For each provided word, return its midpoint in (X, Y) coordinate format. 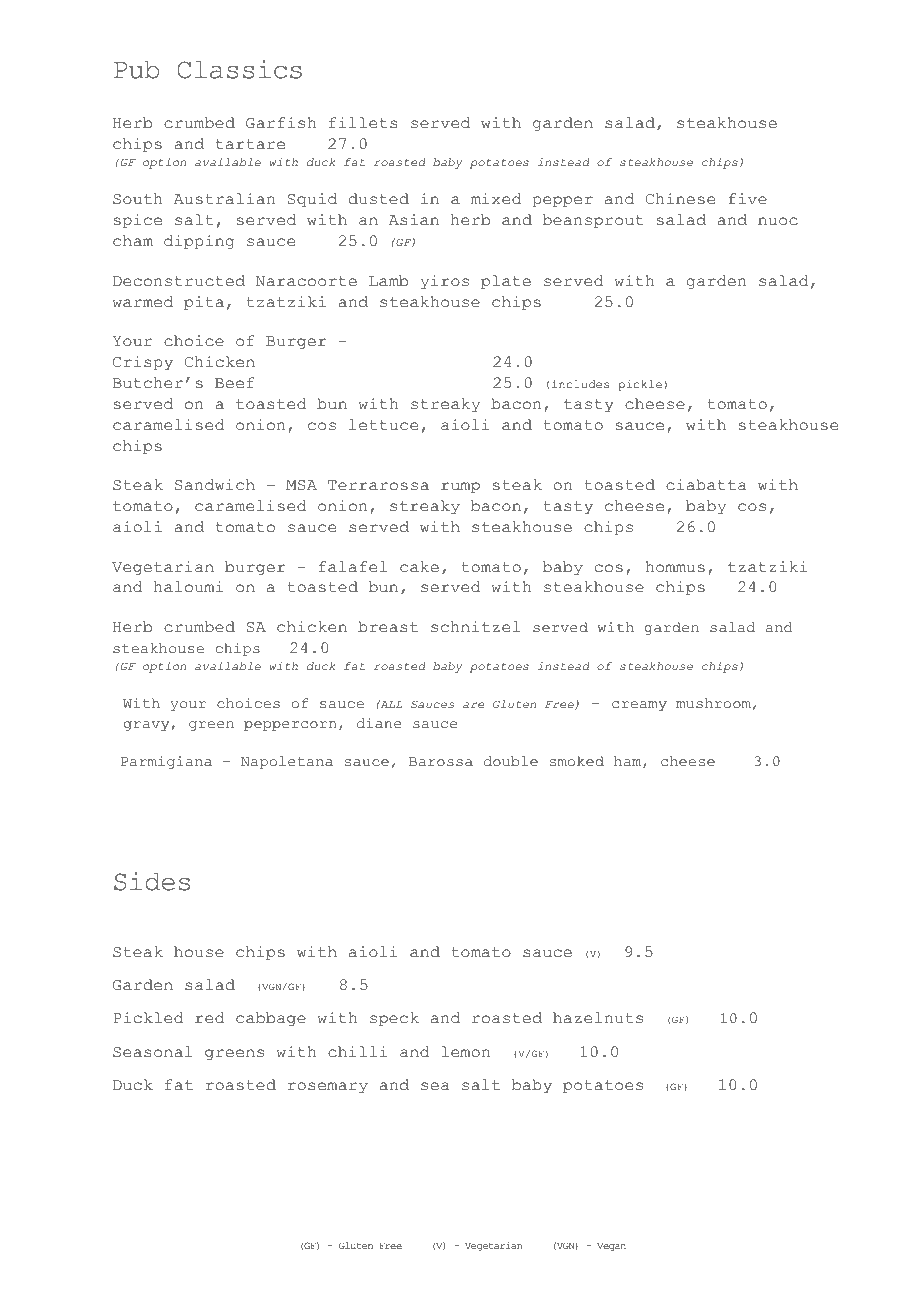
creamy (639, 706)
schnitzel (475, 627)
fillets (363, 123)
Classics (239, 69)
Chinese (680, 199)
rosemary (328, 1088)
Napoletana (287, 762)
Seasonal (153, 1052)
